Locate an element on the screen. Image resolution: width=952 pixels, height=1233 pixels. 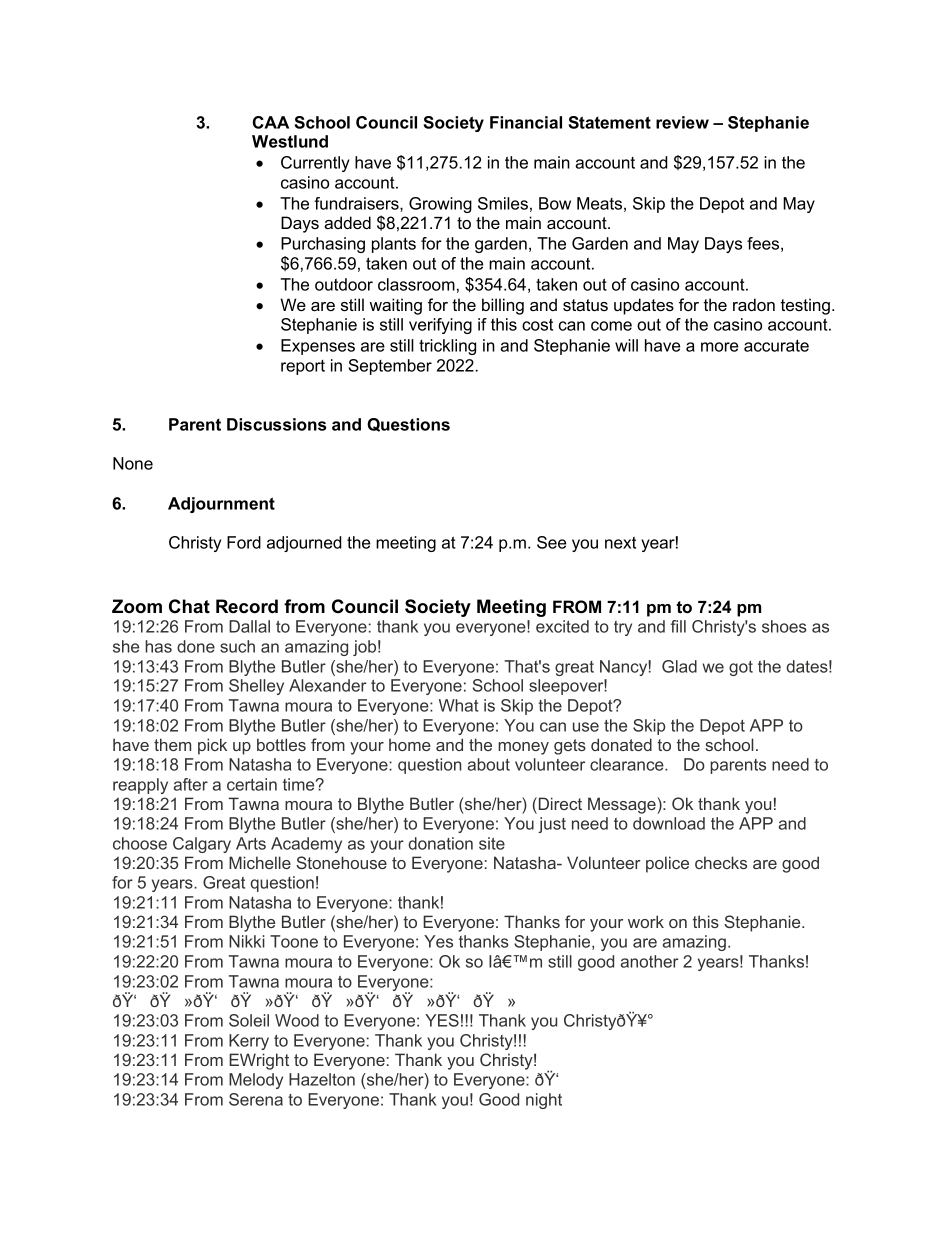
Financial is located at coordinates (526, 122).
